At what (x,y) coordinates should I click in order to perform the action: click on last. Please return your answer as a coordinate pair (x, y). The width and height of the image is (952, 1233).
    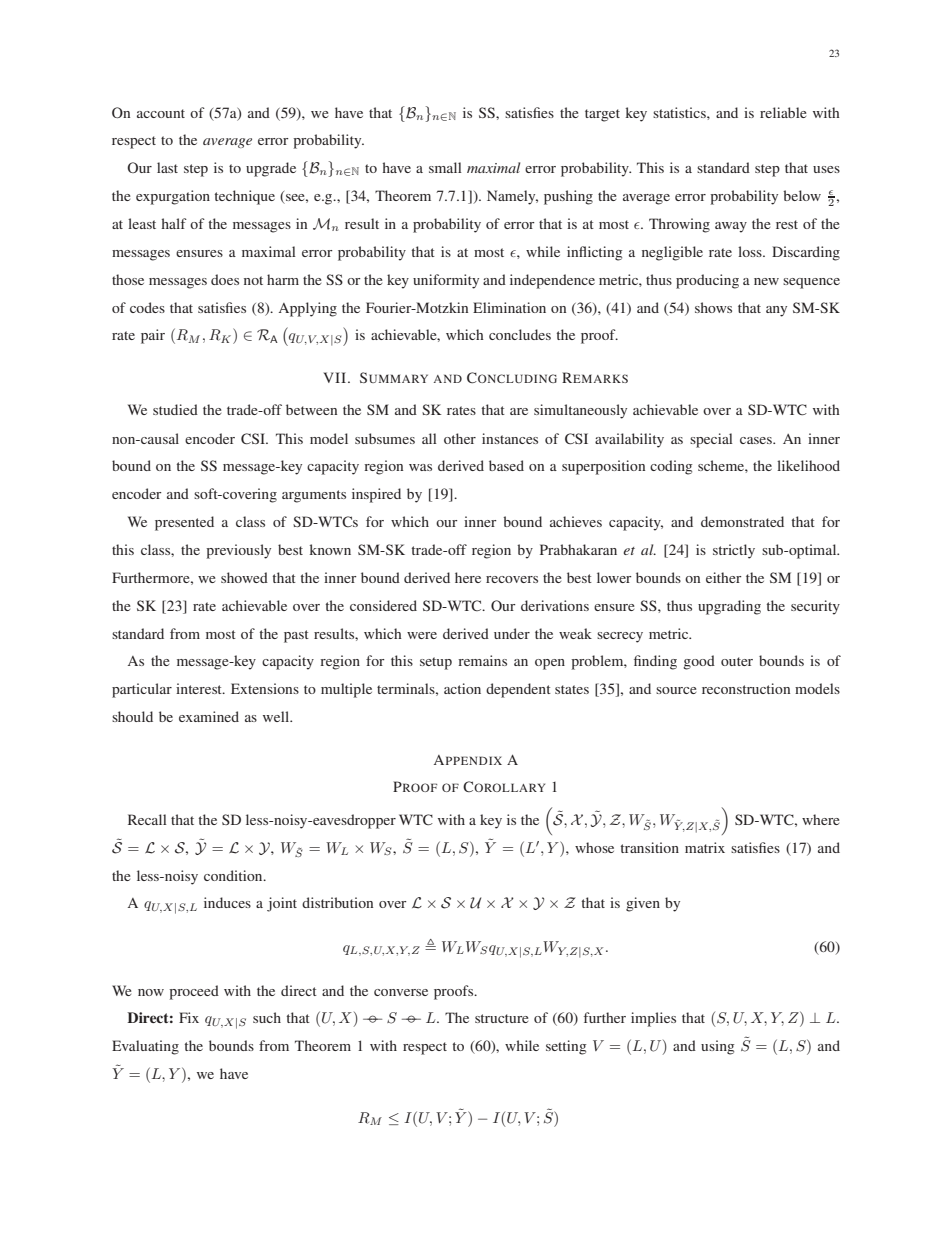
    Looking at the image, I should click on (167, 167).
